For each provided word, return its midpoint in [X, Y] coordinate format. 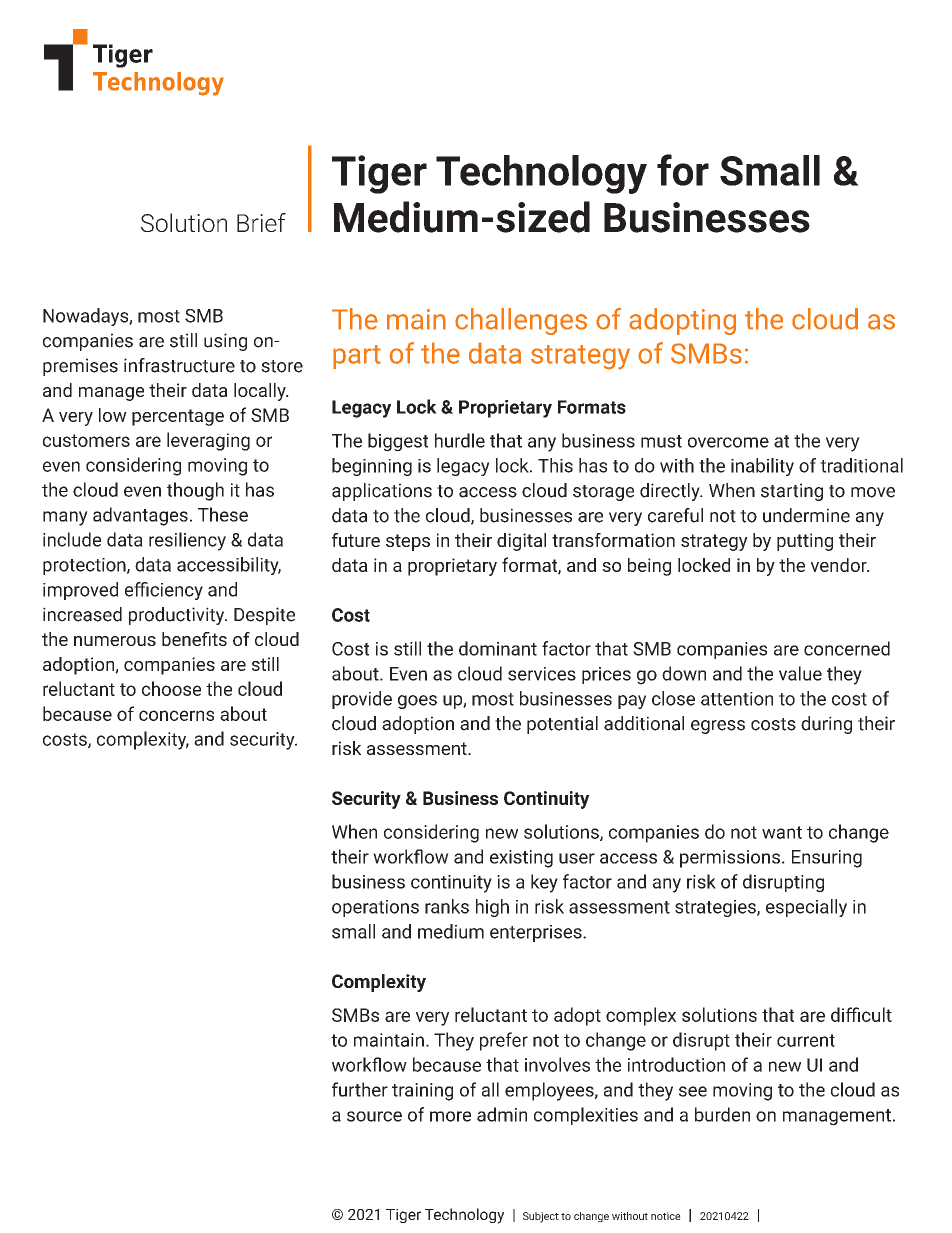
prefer [504, 1041]
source [374, 1116]
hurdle [460, 440]
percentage [178, 417]
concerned [847, 648]
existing [521, 859]
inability [762, 467]
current [806, 1040]
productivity [178, 616]
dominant [498, 648]
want [782, 832]
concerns [176, 715]
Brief [261, 222]
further [360, 1089]
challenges [521, 321]
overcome [728, 442]
